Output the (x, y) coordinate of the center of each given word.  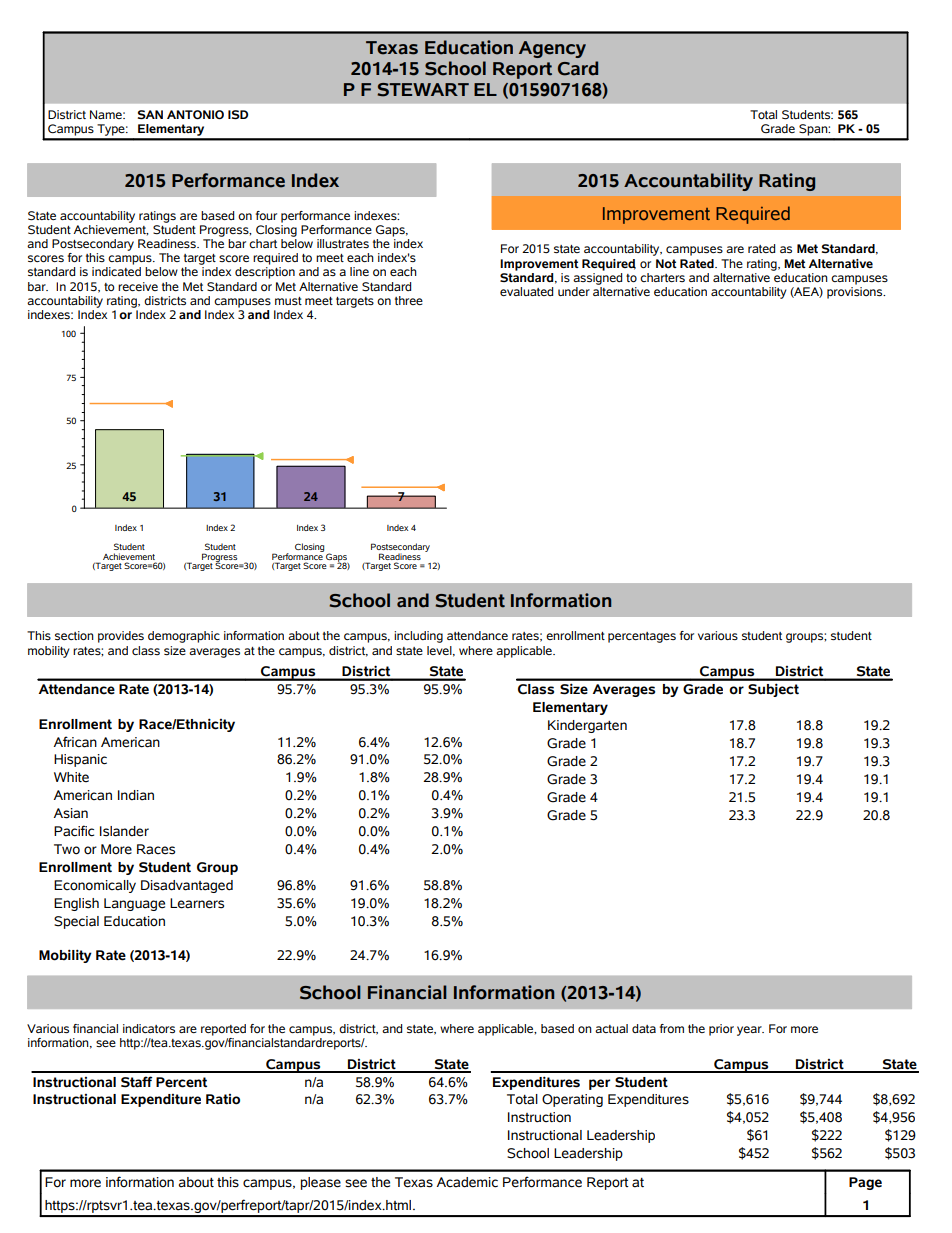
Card (578, 68)
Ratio (223, 1099)
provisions (856, 291)
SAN (150, 114)
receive (138, 286)
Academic (467, 1182)
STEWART (423, 90)
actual (611, 1028)
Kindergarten (587, 726)
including (418, 637)
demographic (184, 637)
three (409, 300)
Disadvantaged (187, 886)
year (750, 1031)
